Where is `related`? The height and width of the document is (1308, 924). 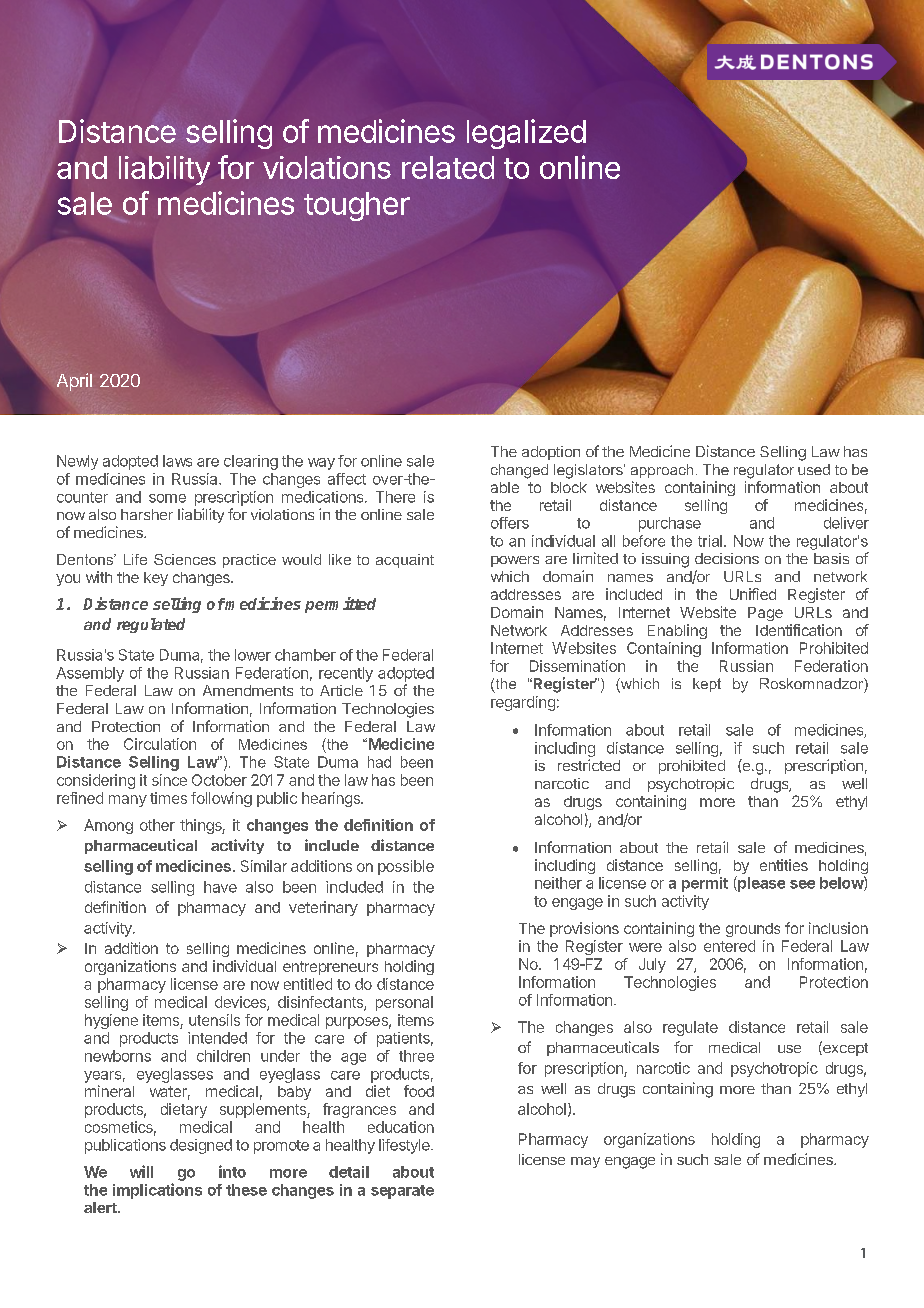
related is located at coordinates (448, 167).
